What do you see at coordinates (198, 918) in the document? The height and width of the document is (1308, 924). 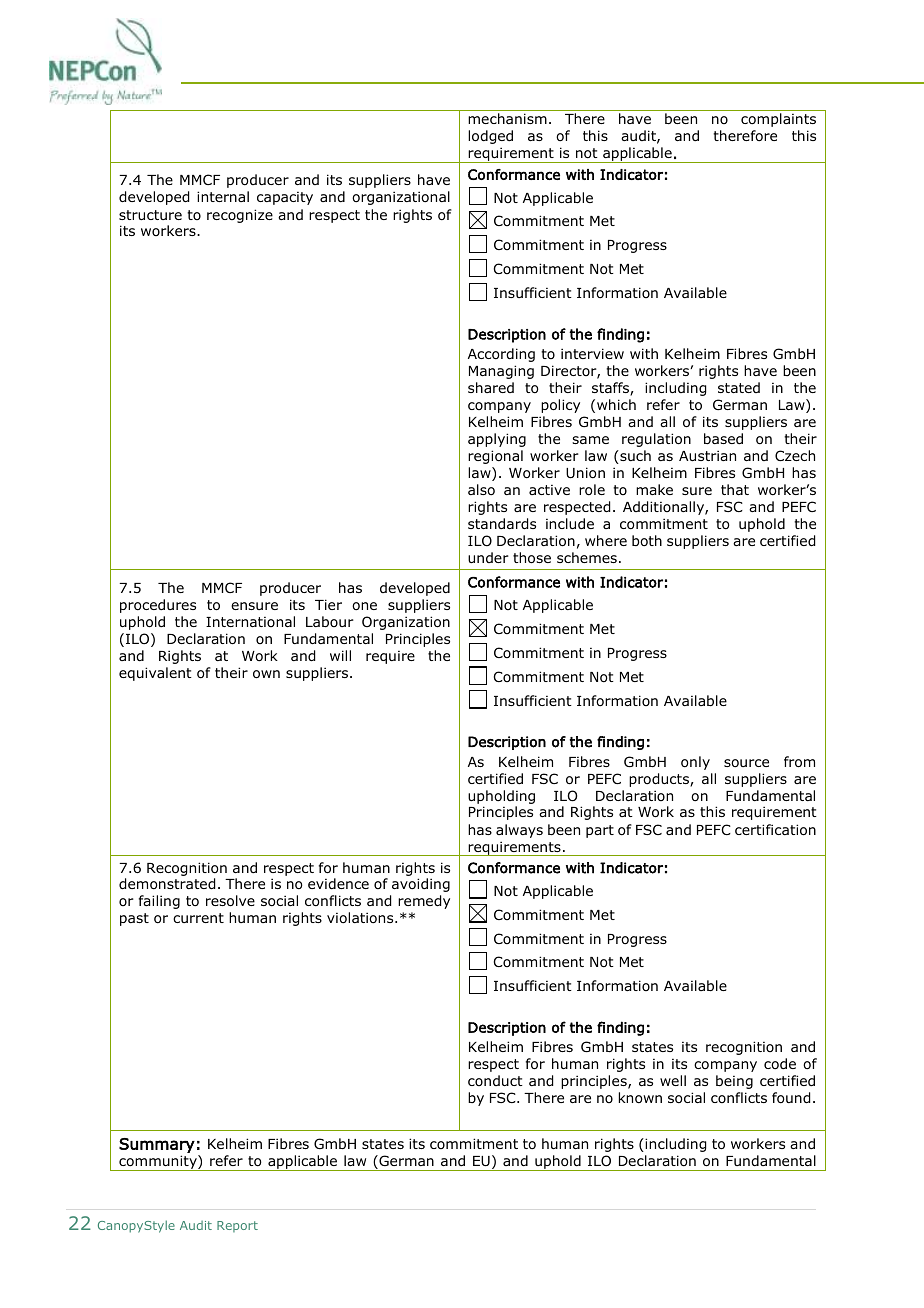 I see `current` at bounding box center [198, 918].
